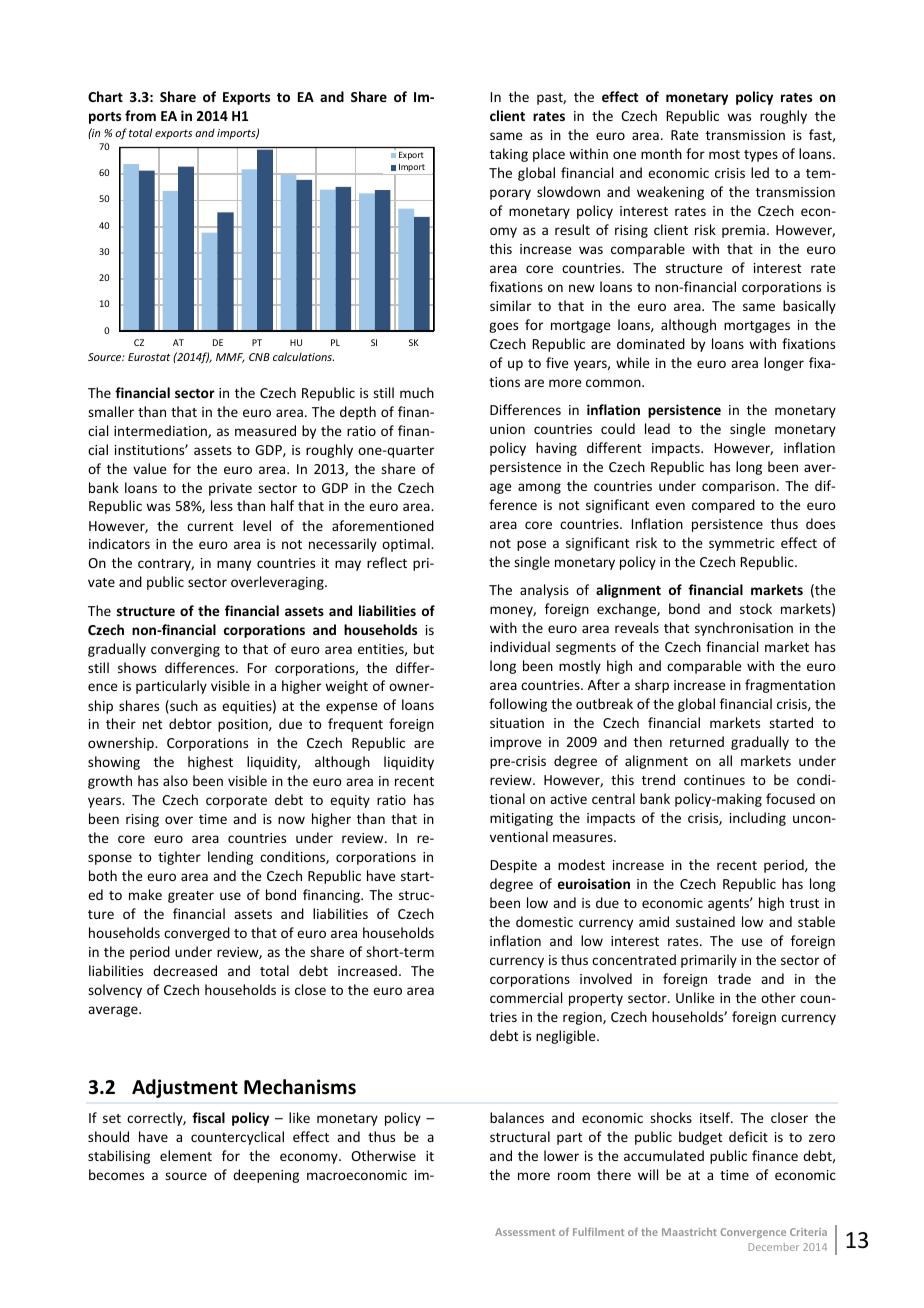  Describe the element at coordinates (525, 1232) in the screenshot. I see `Assessment` at that location.
